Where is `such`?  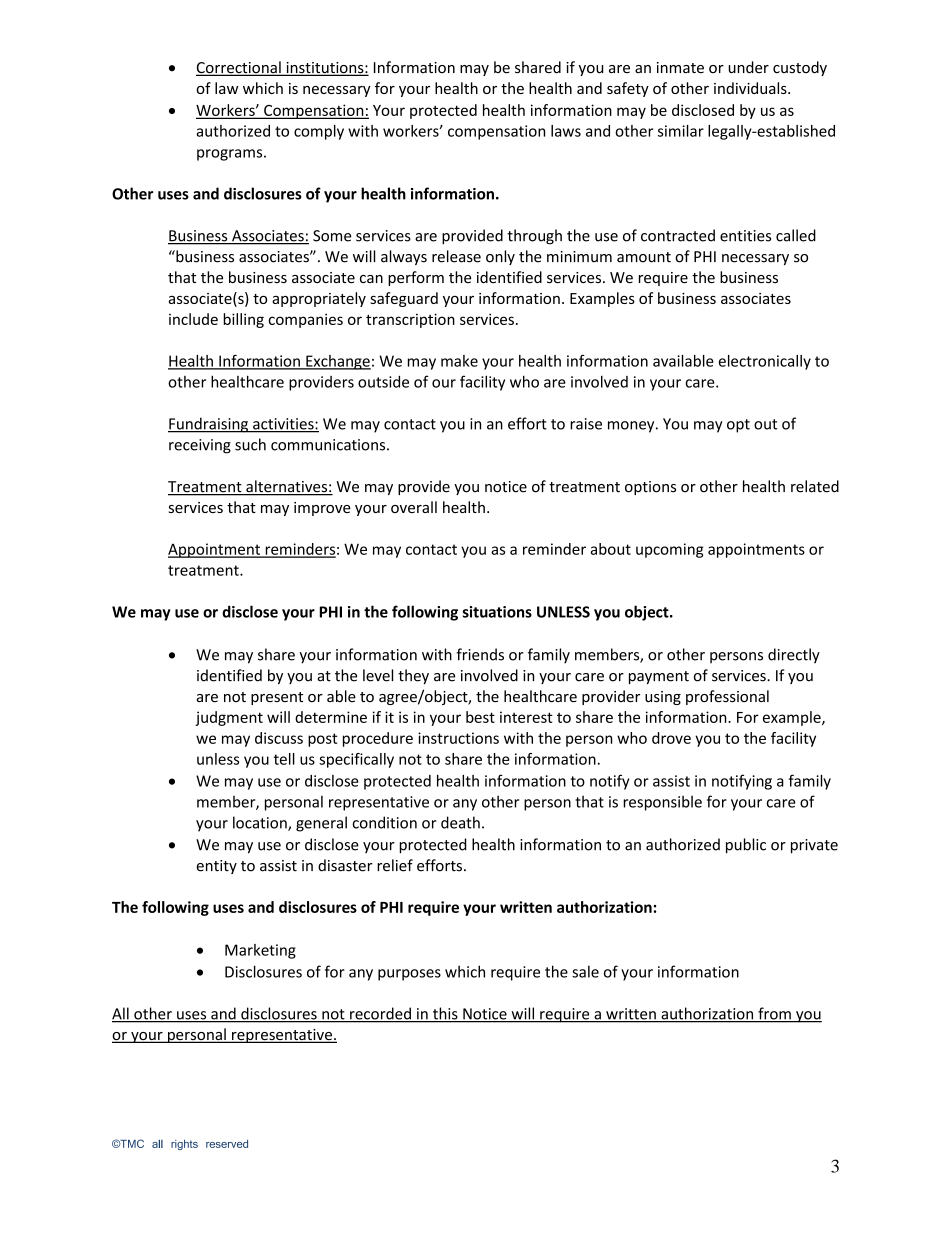
such is located at coordinates (250, 444).
